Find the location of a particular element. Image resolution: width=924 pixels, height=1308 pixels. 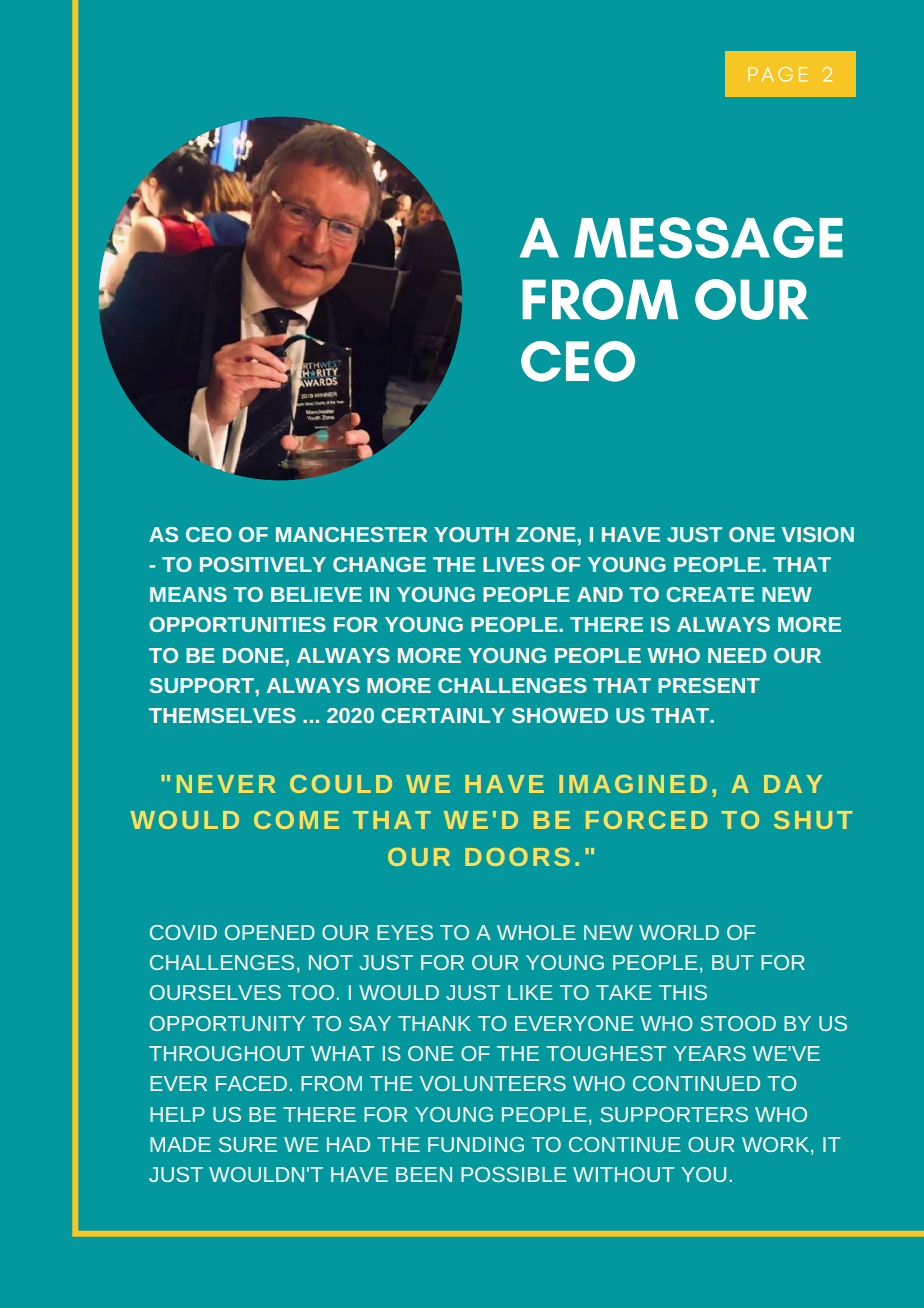

NEED is located at coordinates (737, 655).
